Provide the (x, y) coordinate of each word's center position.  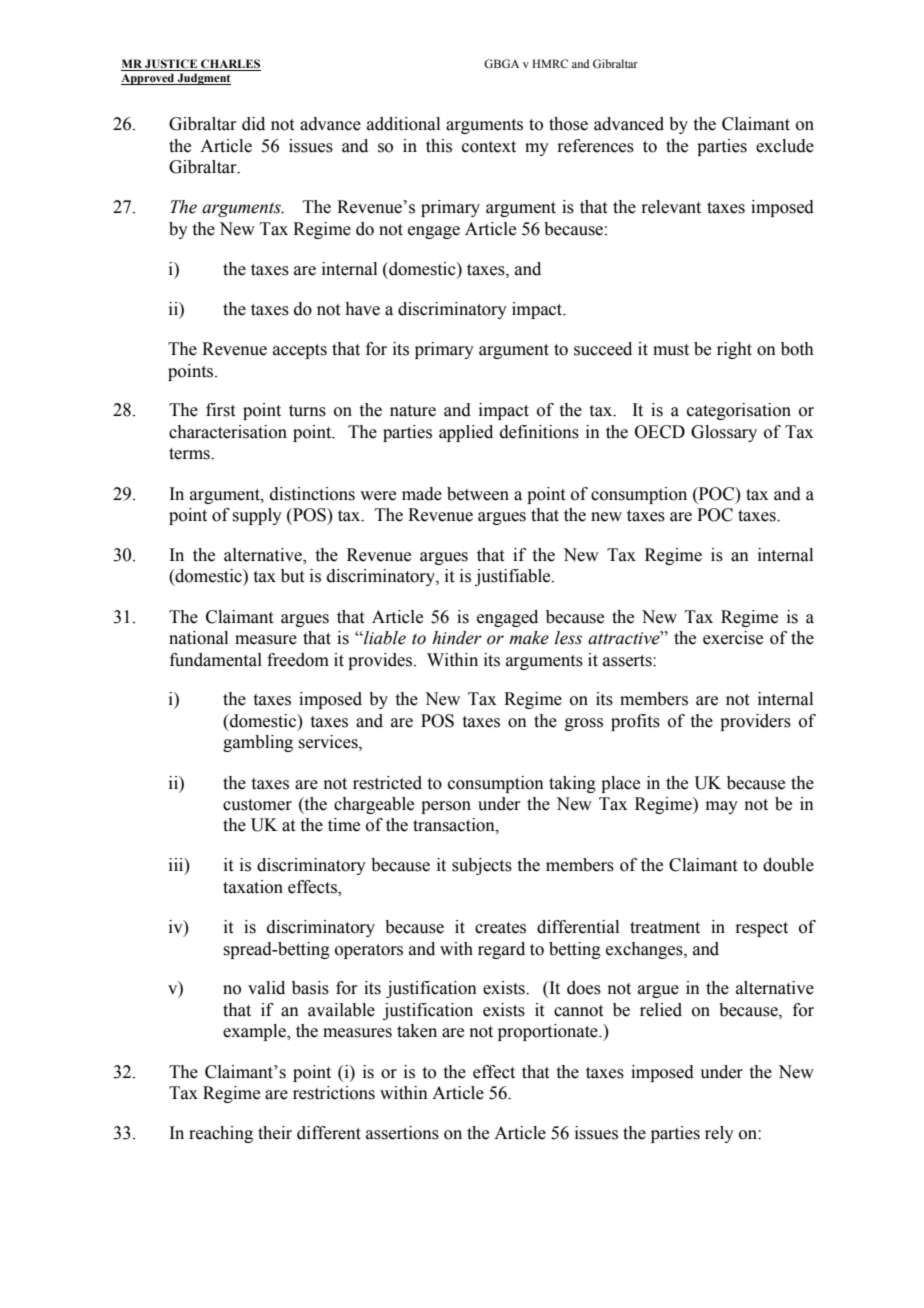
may (722, 807)
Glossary (724, 433)
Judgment (203, 79)
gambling (258, 743)
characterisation (228, 432)
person (446, 807)
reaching (221, 1134)
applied (466, 433)
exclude (785, 146)
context (489, 147)
